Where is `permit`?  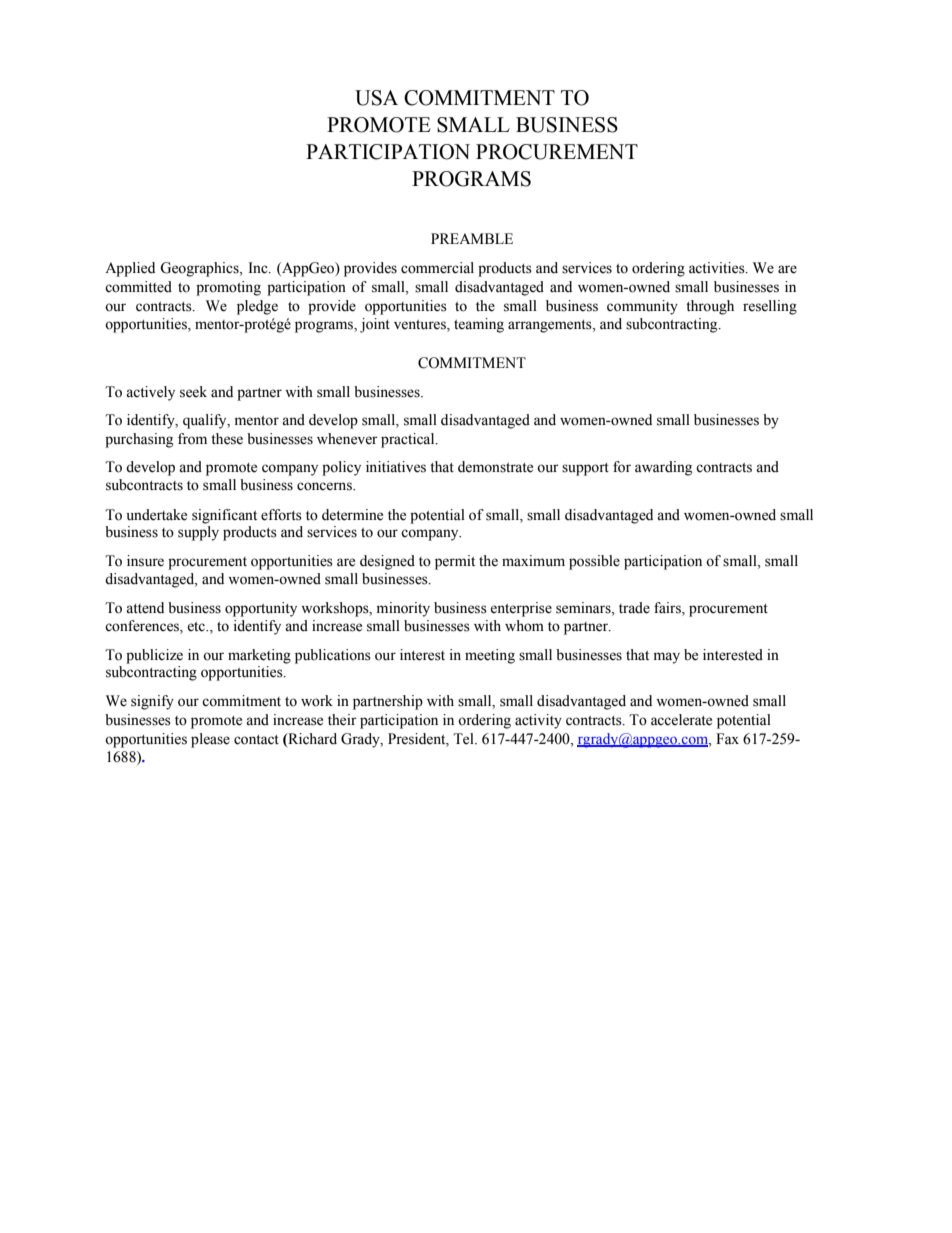
permit is located at coordinates (455, 562).
